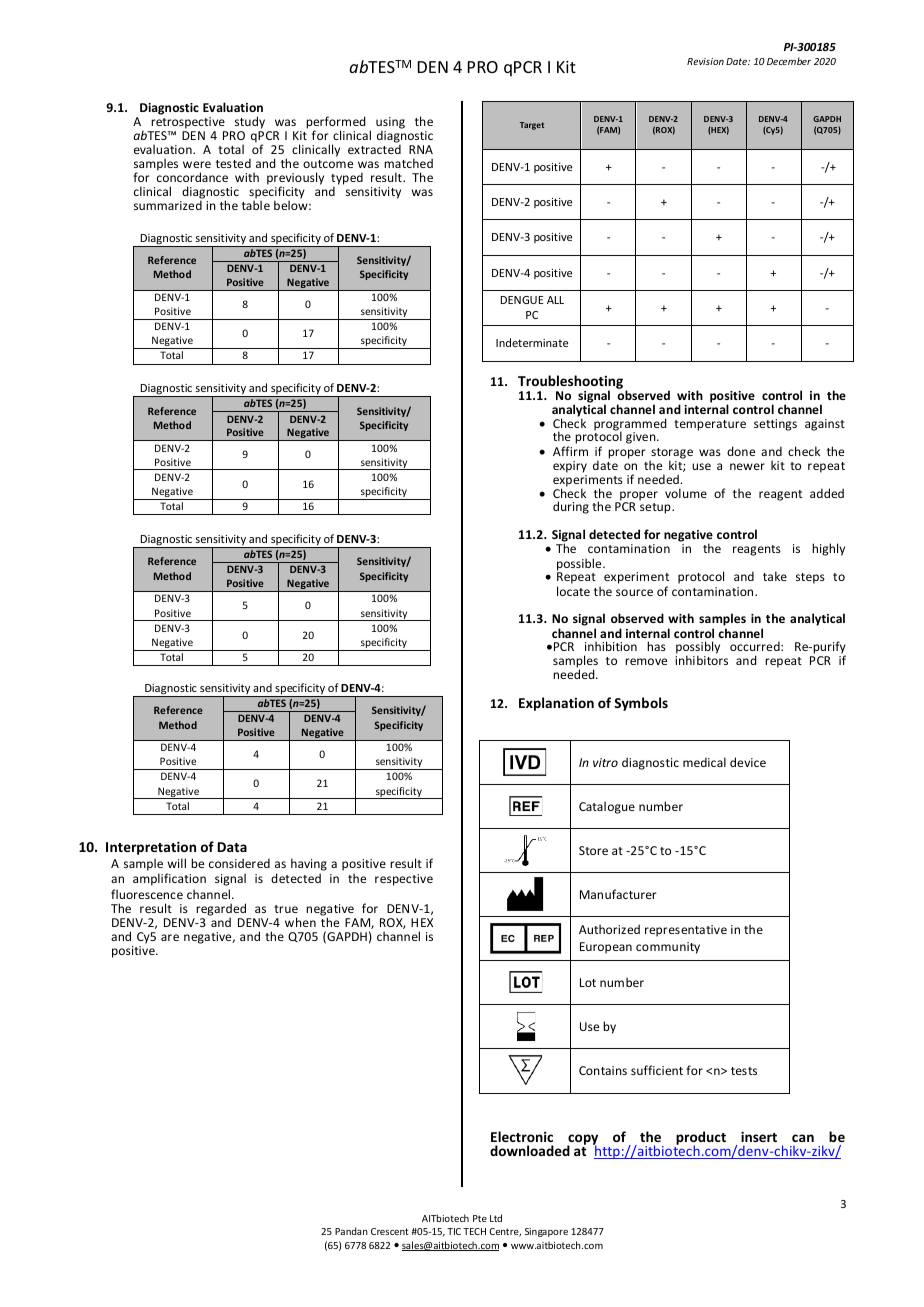 The image size is (924, 1307). Describe the element at coordinates (556, 704) in the page. I see `Explanation` at that location.
